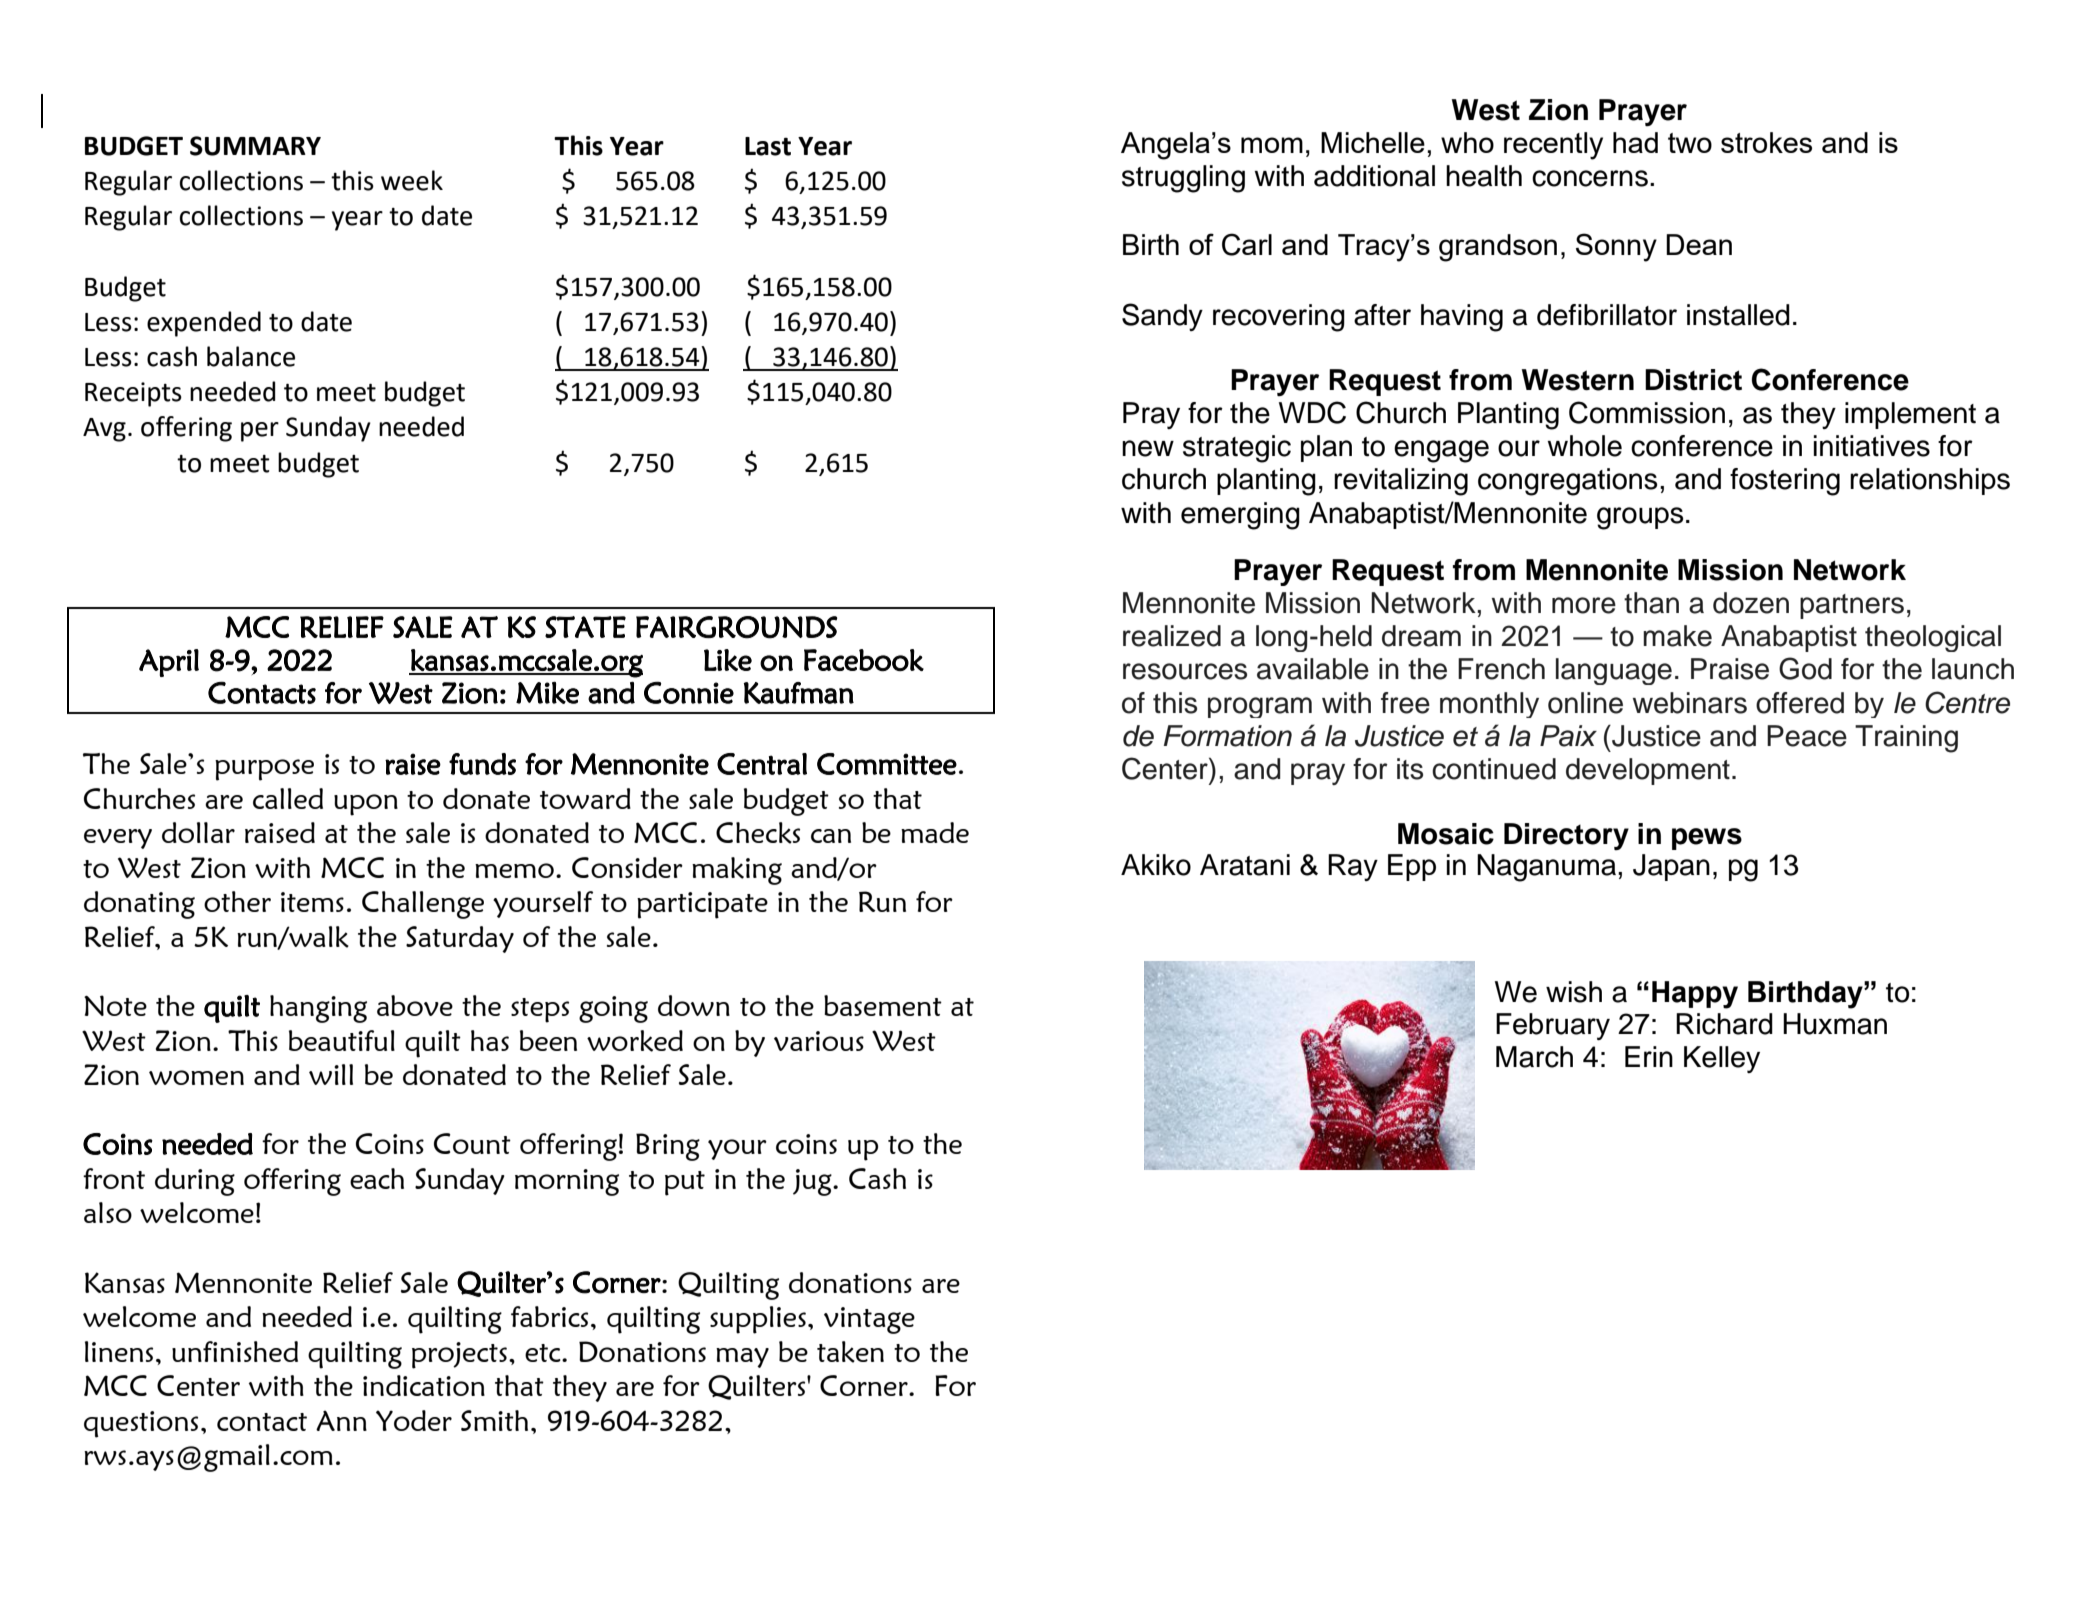 This screenshot has height=1604, width=2076. What do you see at coordinates (1766, 142) in the screenshot?
I see `strokes` at bounding box center [1766, 142].
